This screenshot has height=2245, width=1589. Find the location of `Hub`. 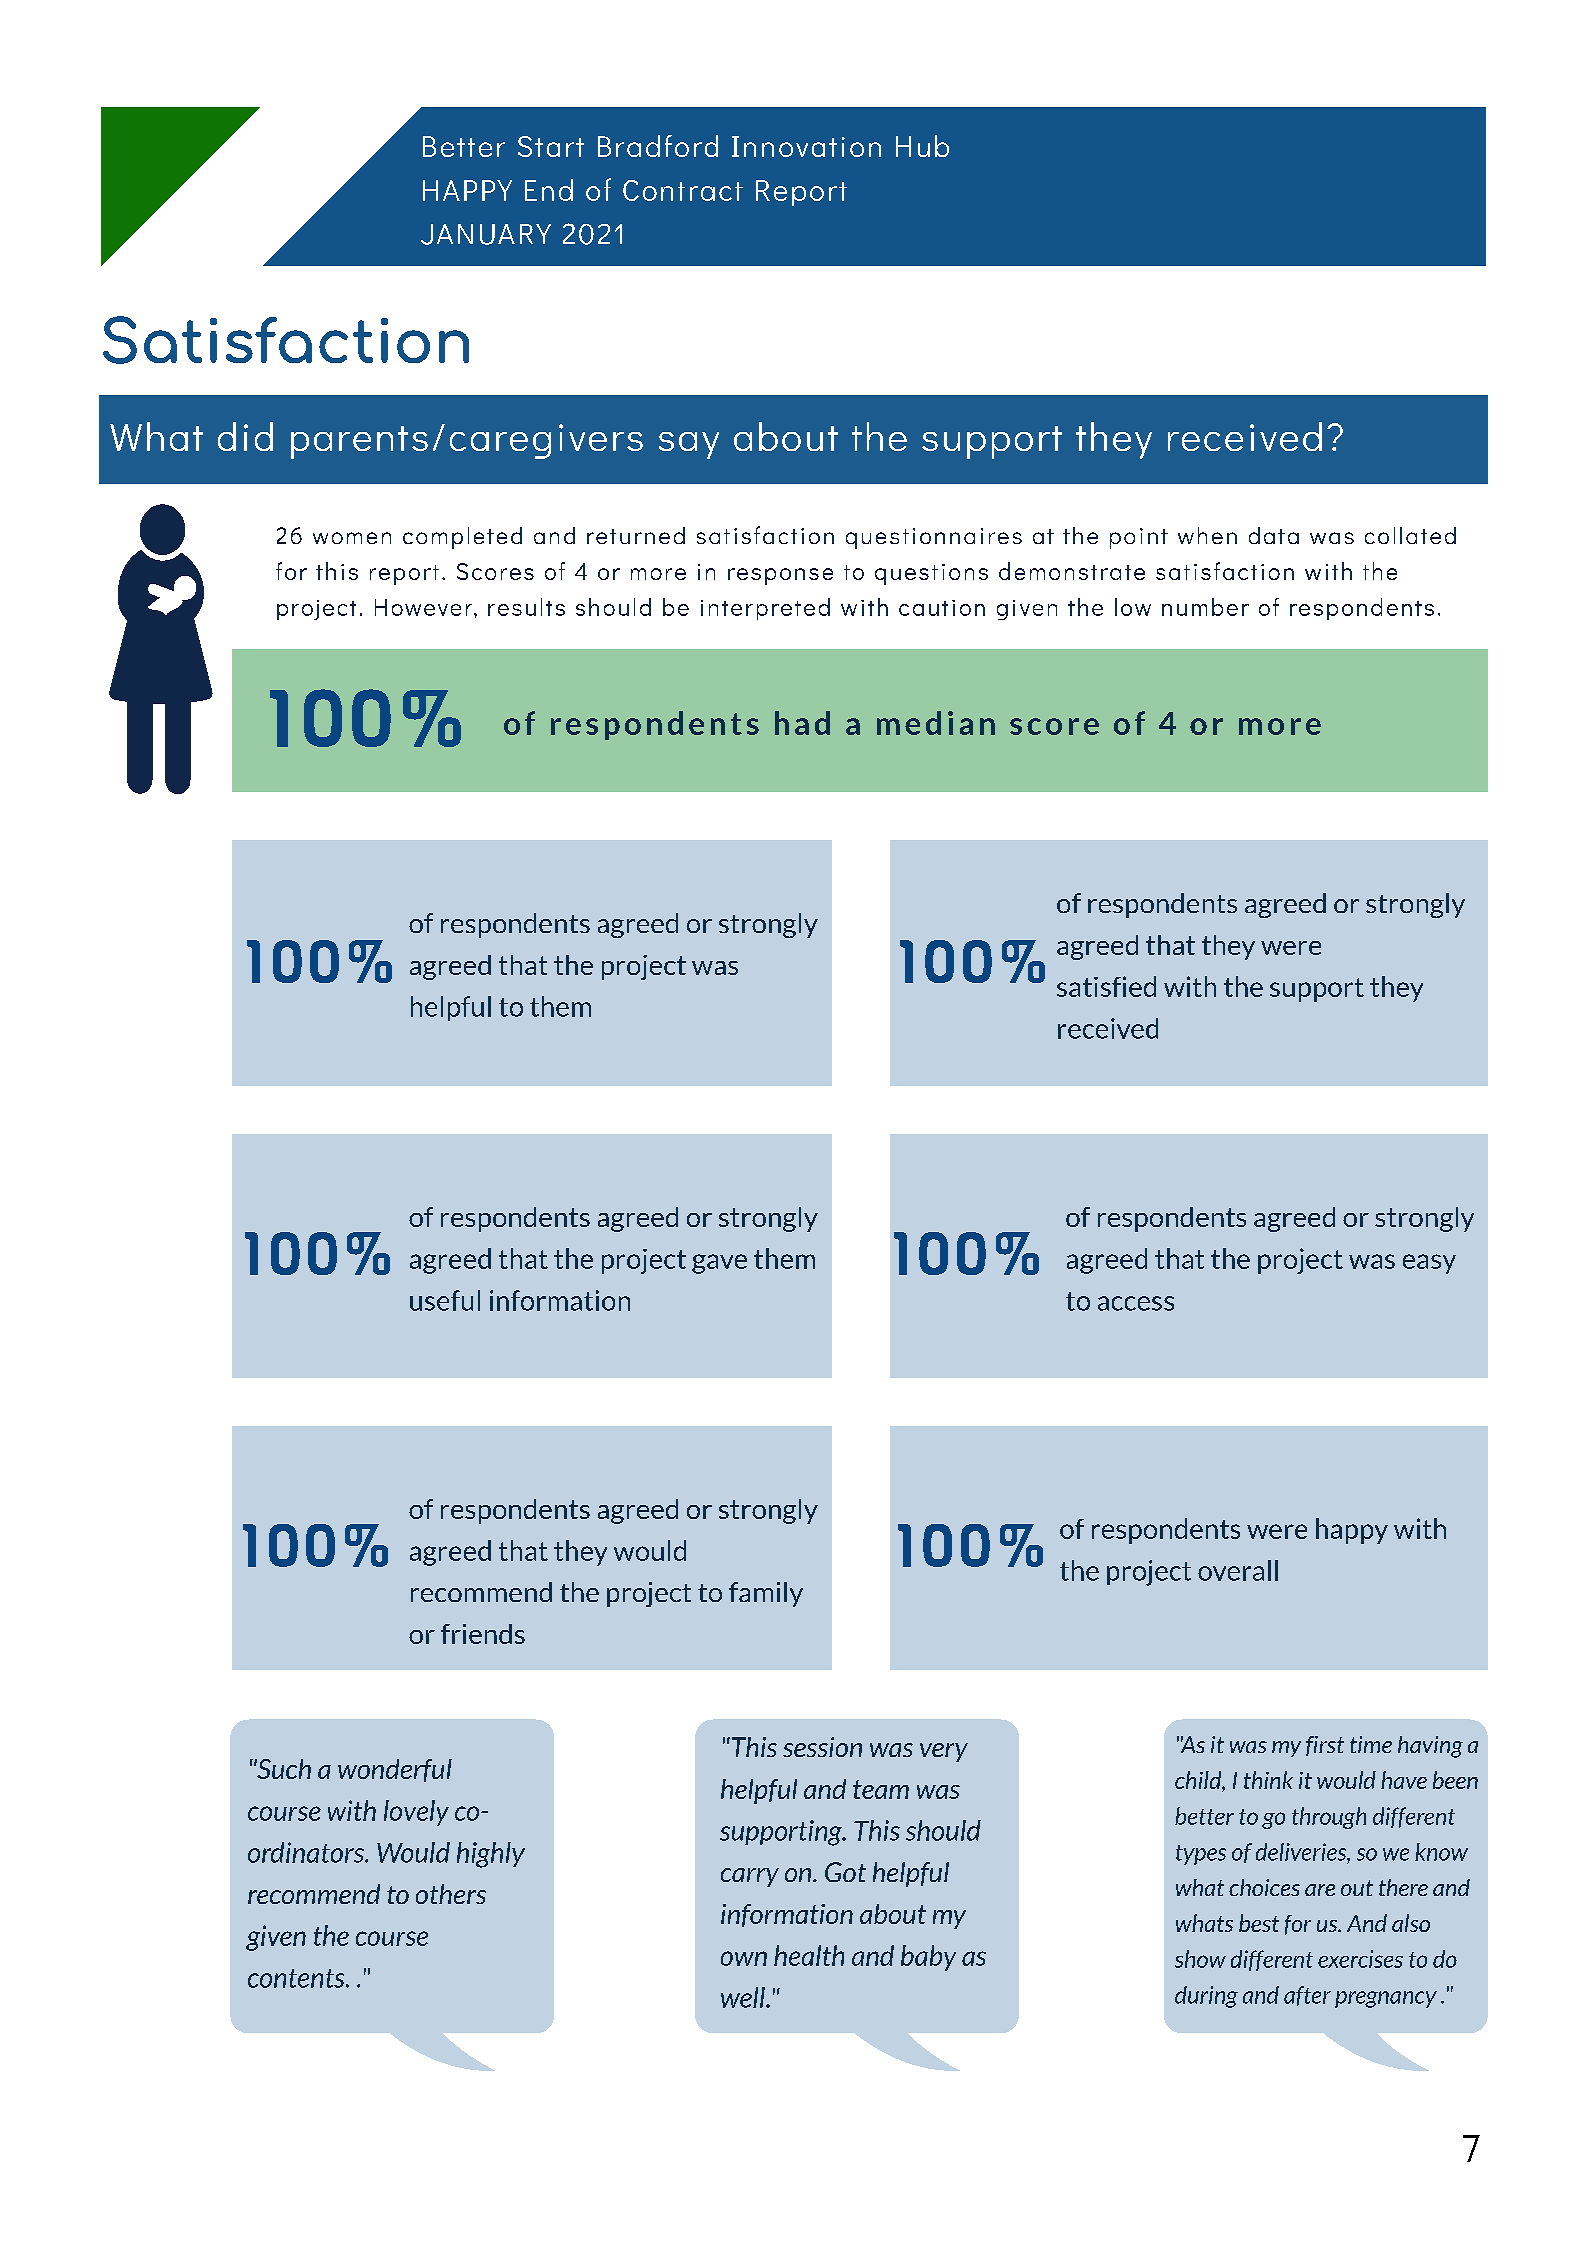

Hub is located at coordinates (922, 146).
